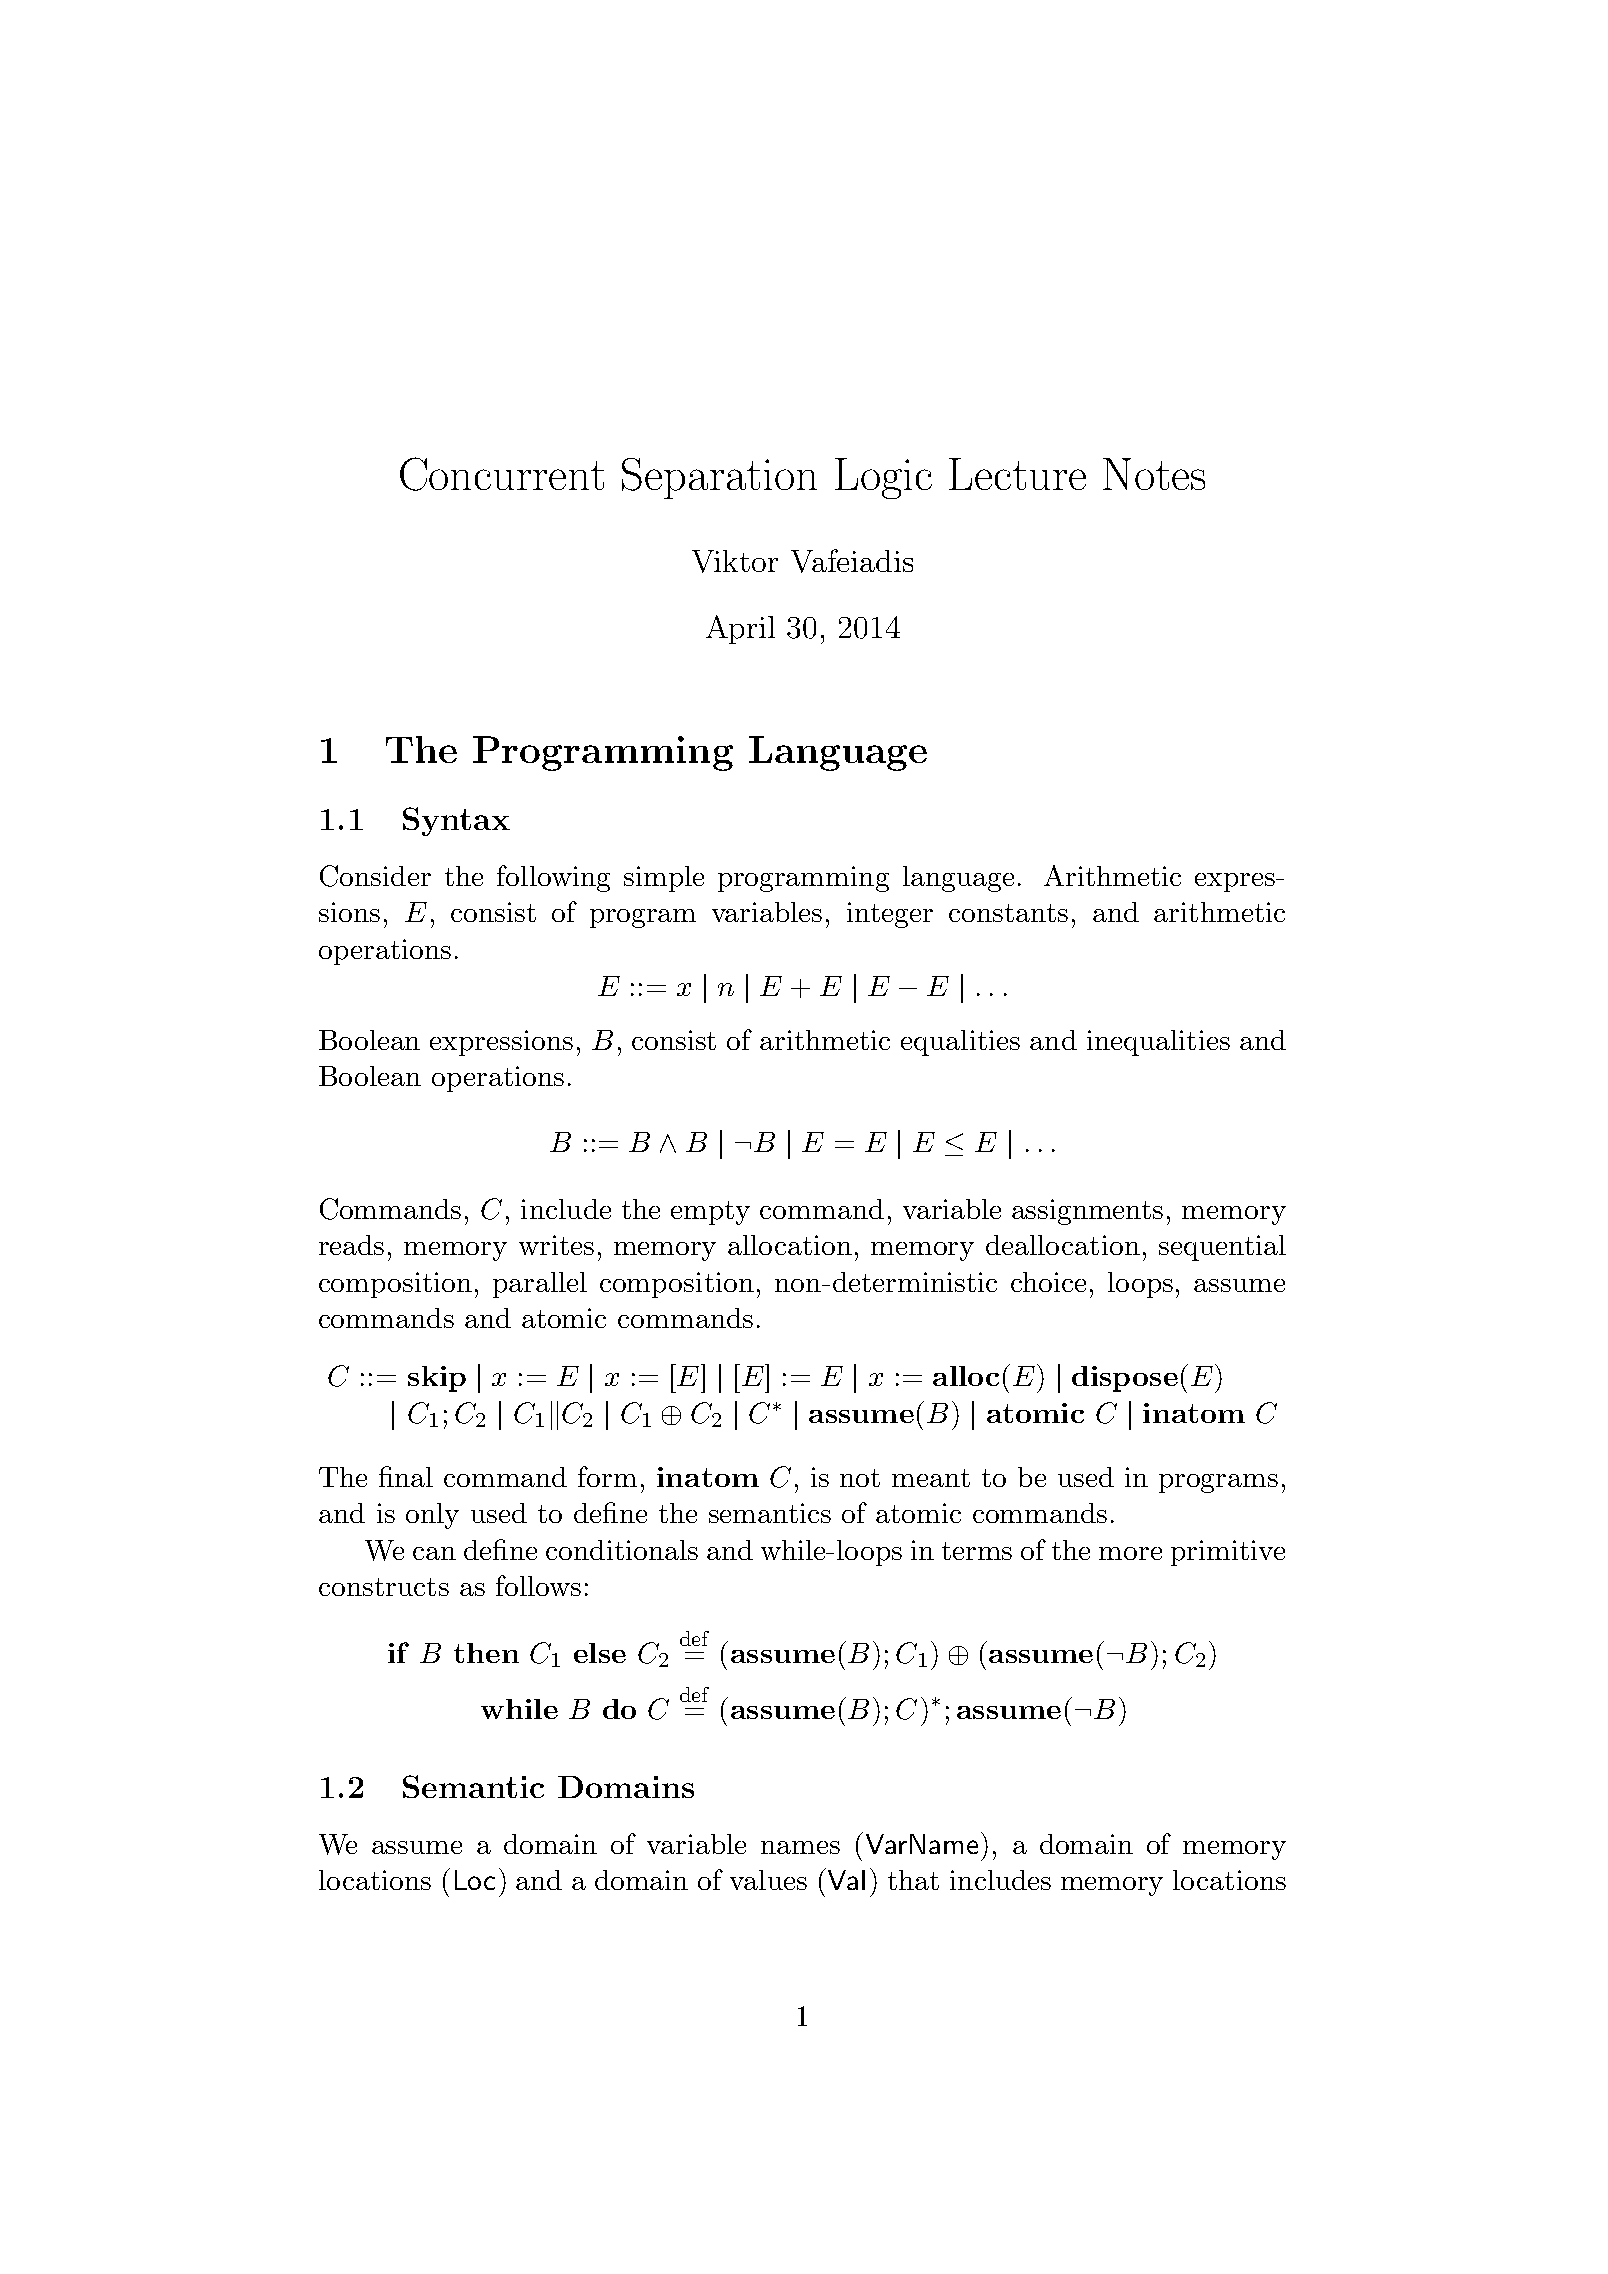 The height and width of the screenshot is (2274, 1608). I want to click on integer, so click(890, 915).
